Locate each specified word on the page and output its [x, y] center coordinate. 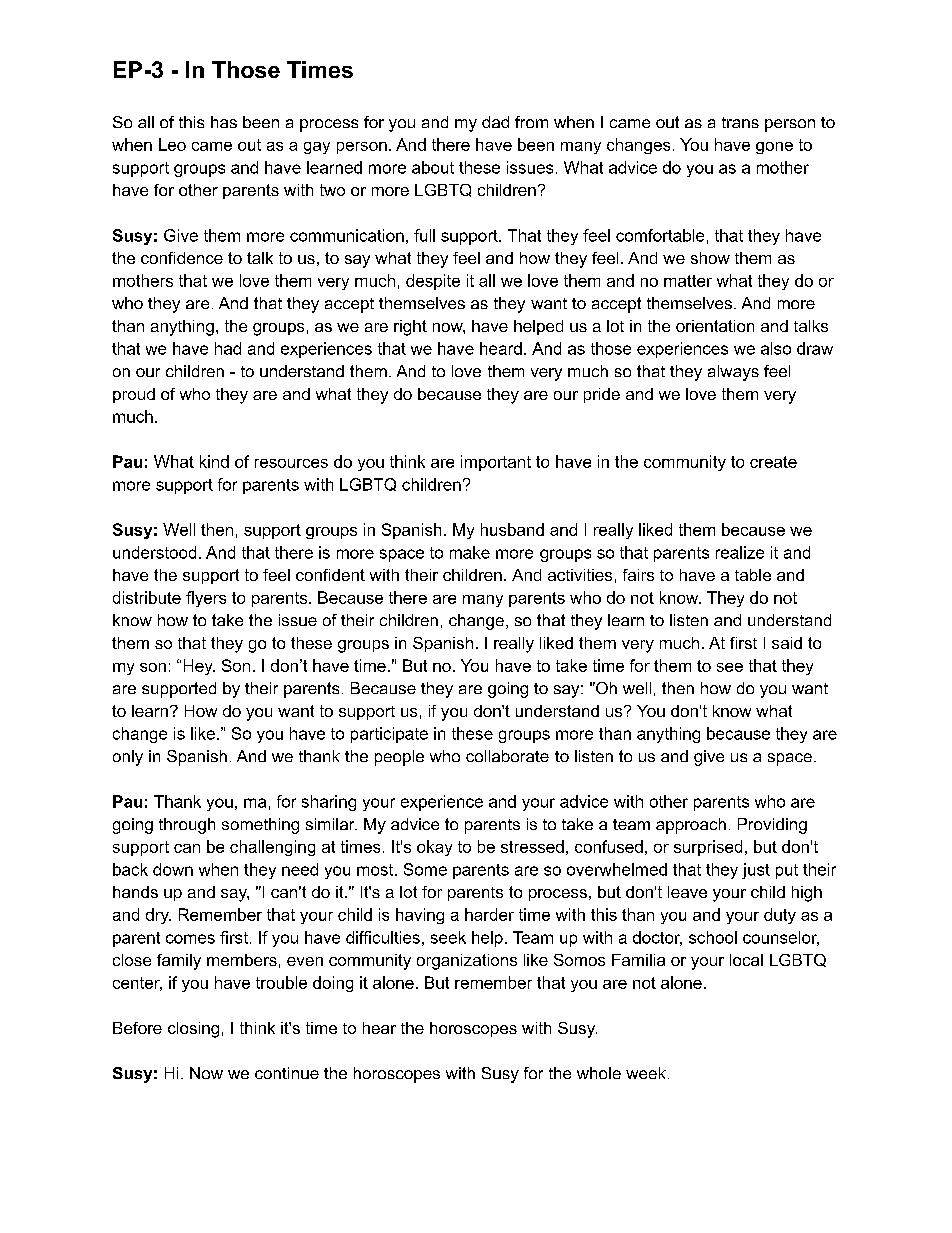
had [228, 348]
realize [740, 552]
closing [193, 1030]
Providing [772, 826]
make [470, 552]
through [187, 826]
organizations [467, 962]
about [433, 167]
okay [434, 848]
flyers [206, 599]
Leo [172, 144]
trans [740, 122]
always [733, 373]
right [410, 328]
